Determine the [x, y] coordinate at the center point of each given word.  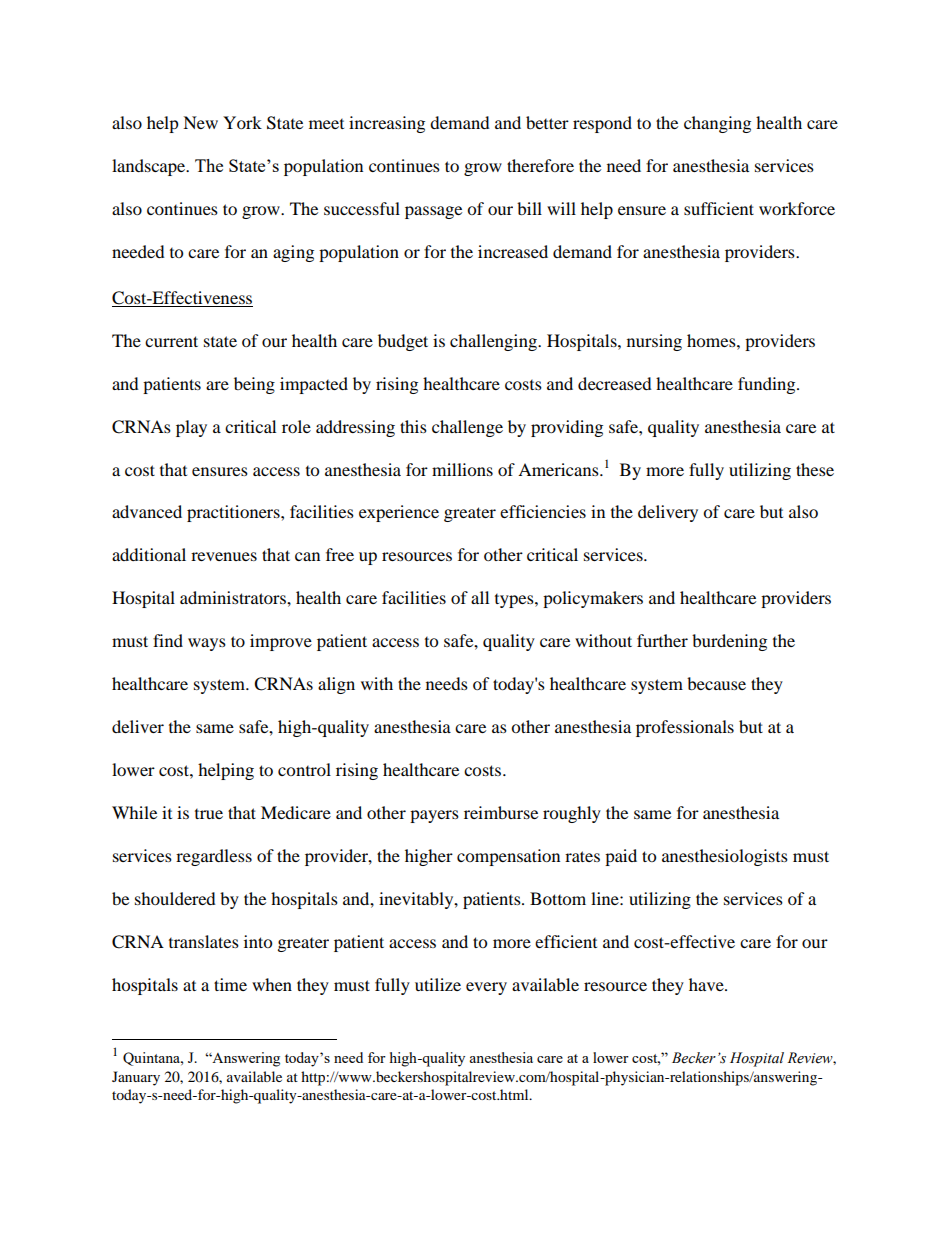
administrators [234, 597]
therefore [540, 165]
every [486, 988]
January [136, 1078]
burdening [729, 642]
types [515, 601]
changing [717, 124]
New [200, 122]
